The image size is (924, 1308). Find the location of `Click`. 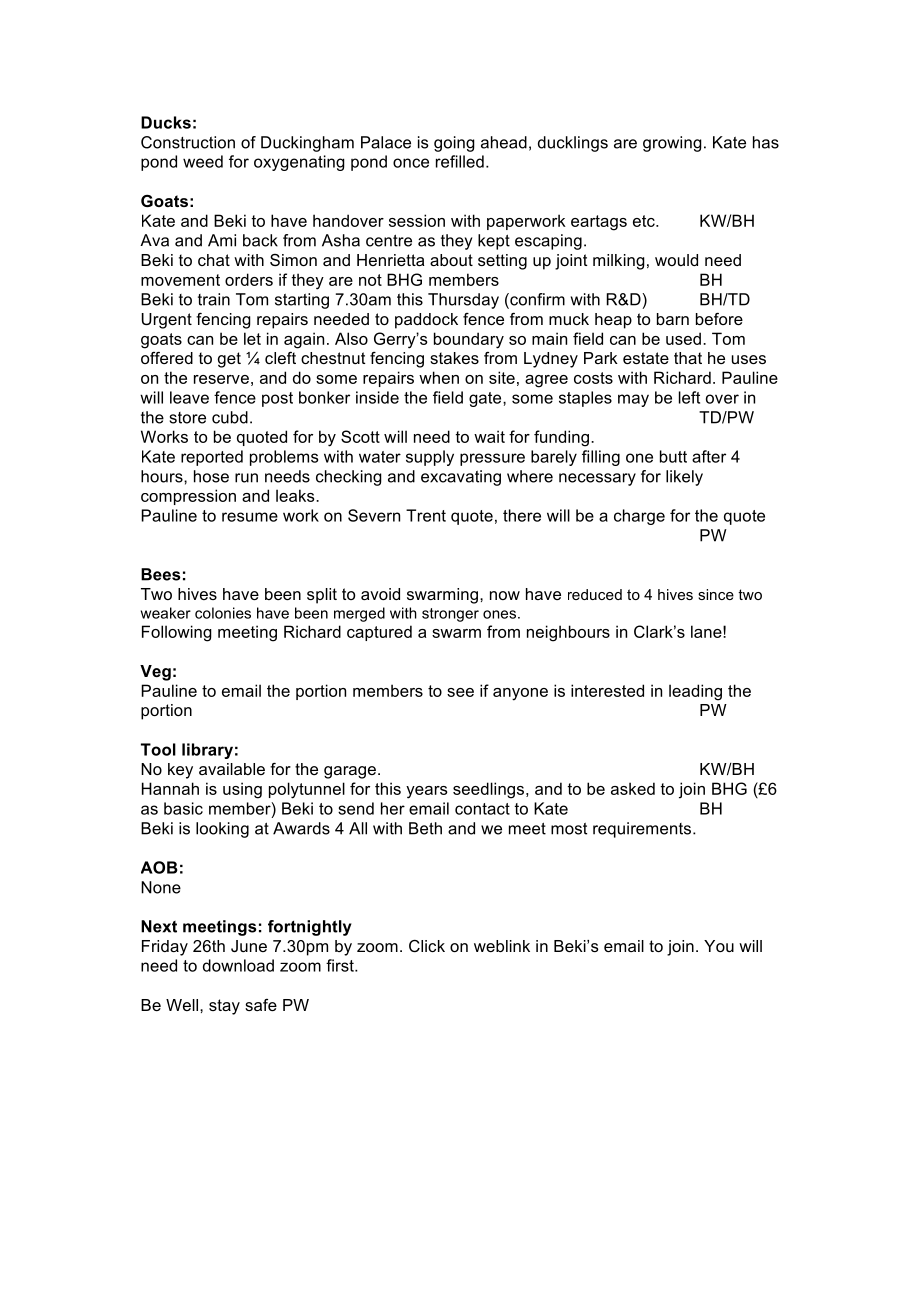

Click is located at coordinates (427, 946).
